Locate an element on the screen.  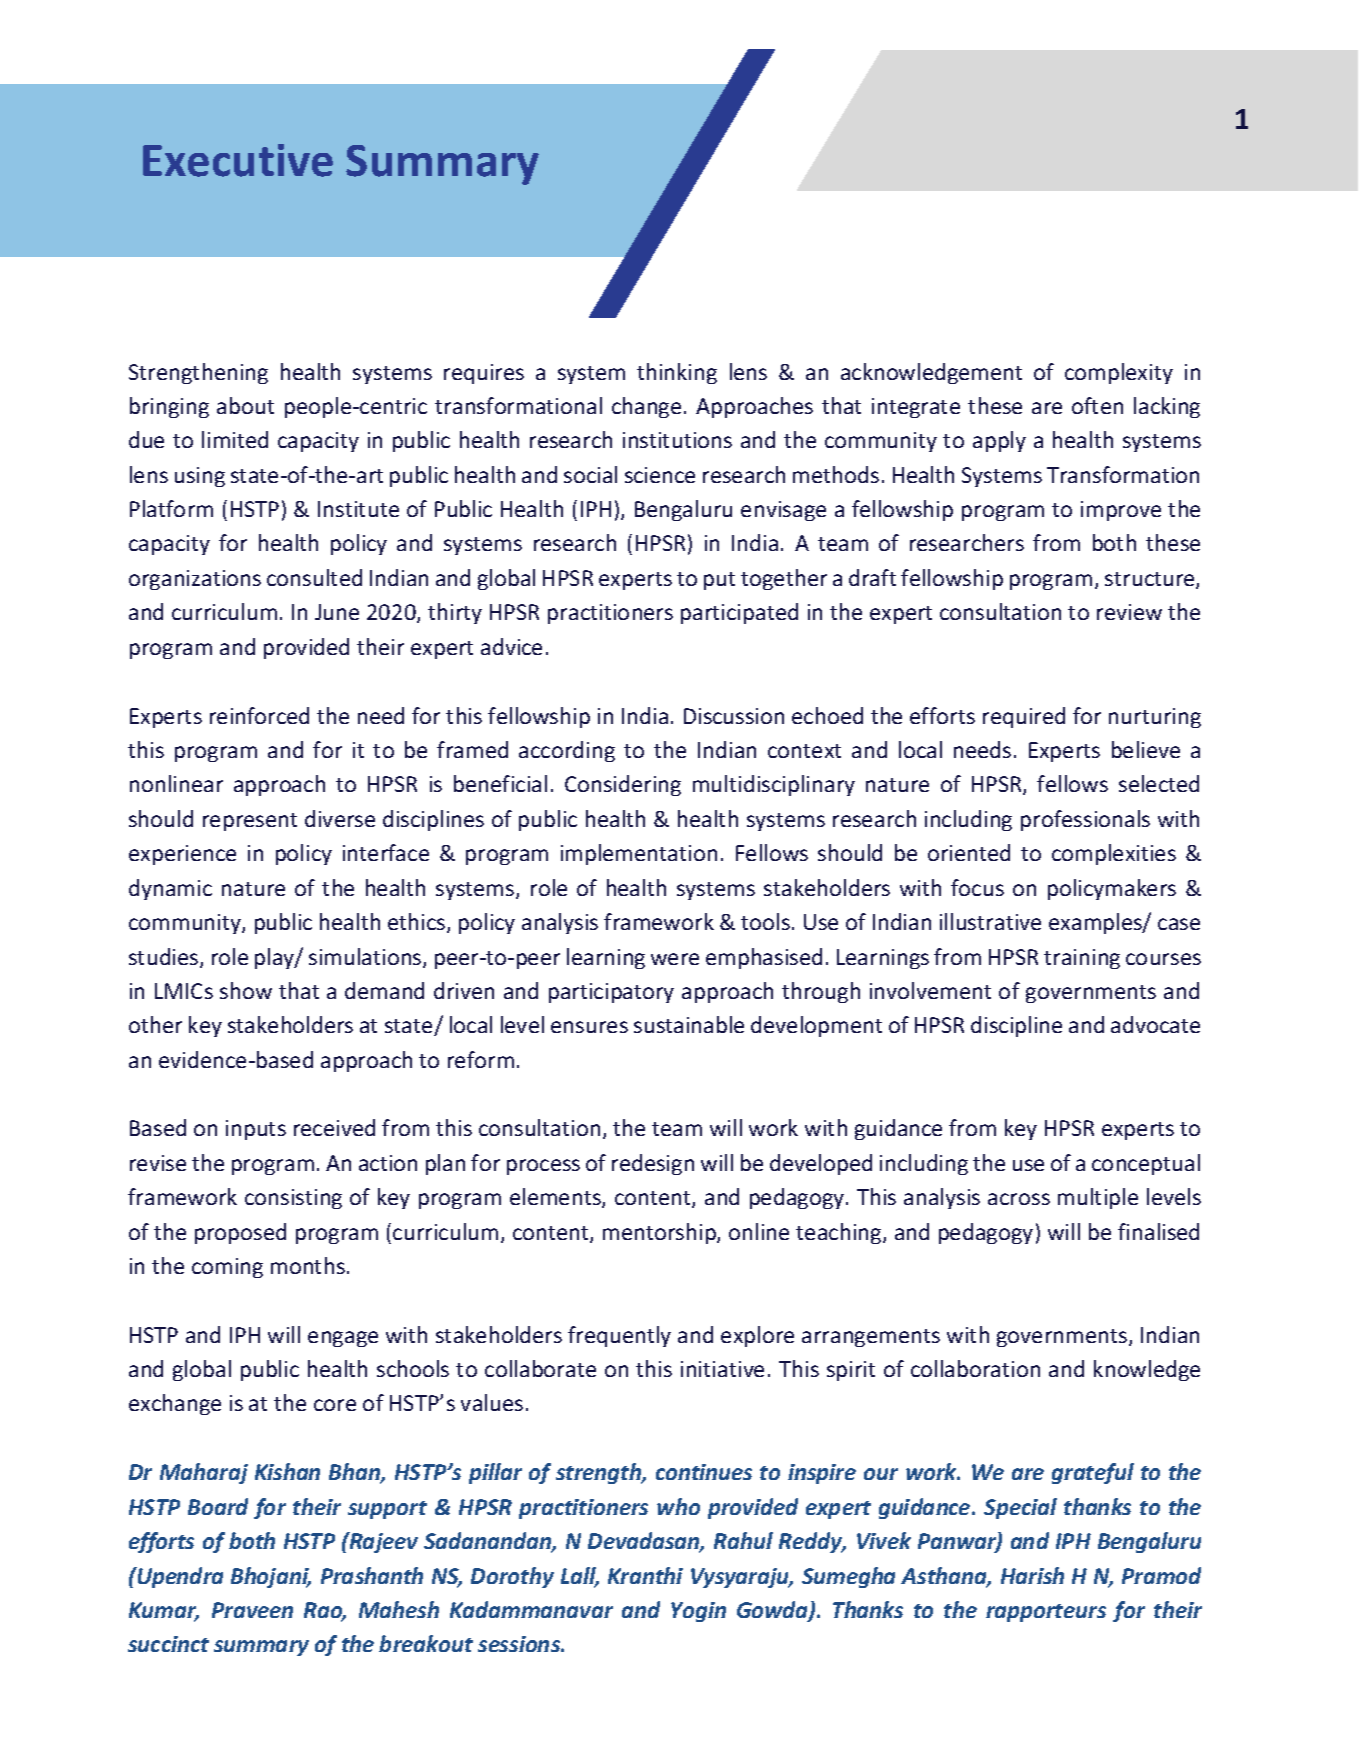
redesign is located at coordinates (653, 1164).
